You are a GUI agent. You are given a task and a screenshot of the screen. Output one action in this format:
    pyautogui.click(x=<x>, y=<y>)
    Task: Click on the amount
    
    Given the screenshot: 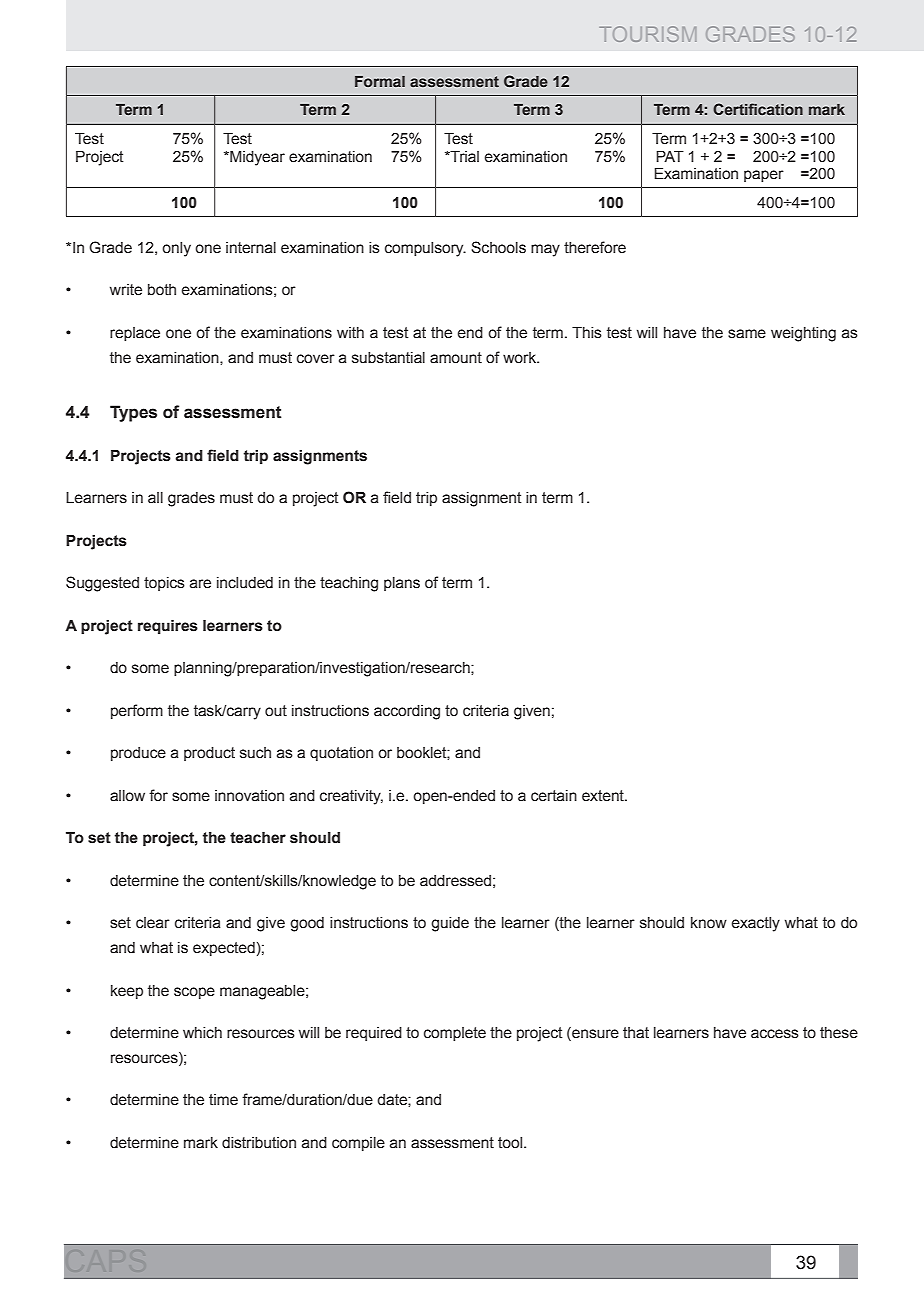 What is the action you would take?
    pyautogui.click(x=456, y=358)
